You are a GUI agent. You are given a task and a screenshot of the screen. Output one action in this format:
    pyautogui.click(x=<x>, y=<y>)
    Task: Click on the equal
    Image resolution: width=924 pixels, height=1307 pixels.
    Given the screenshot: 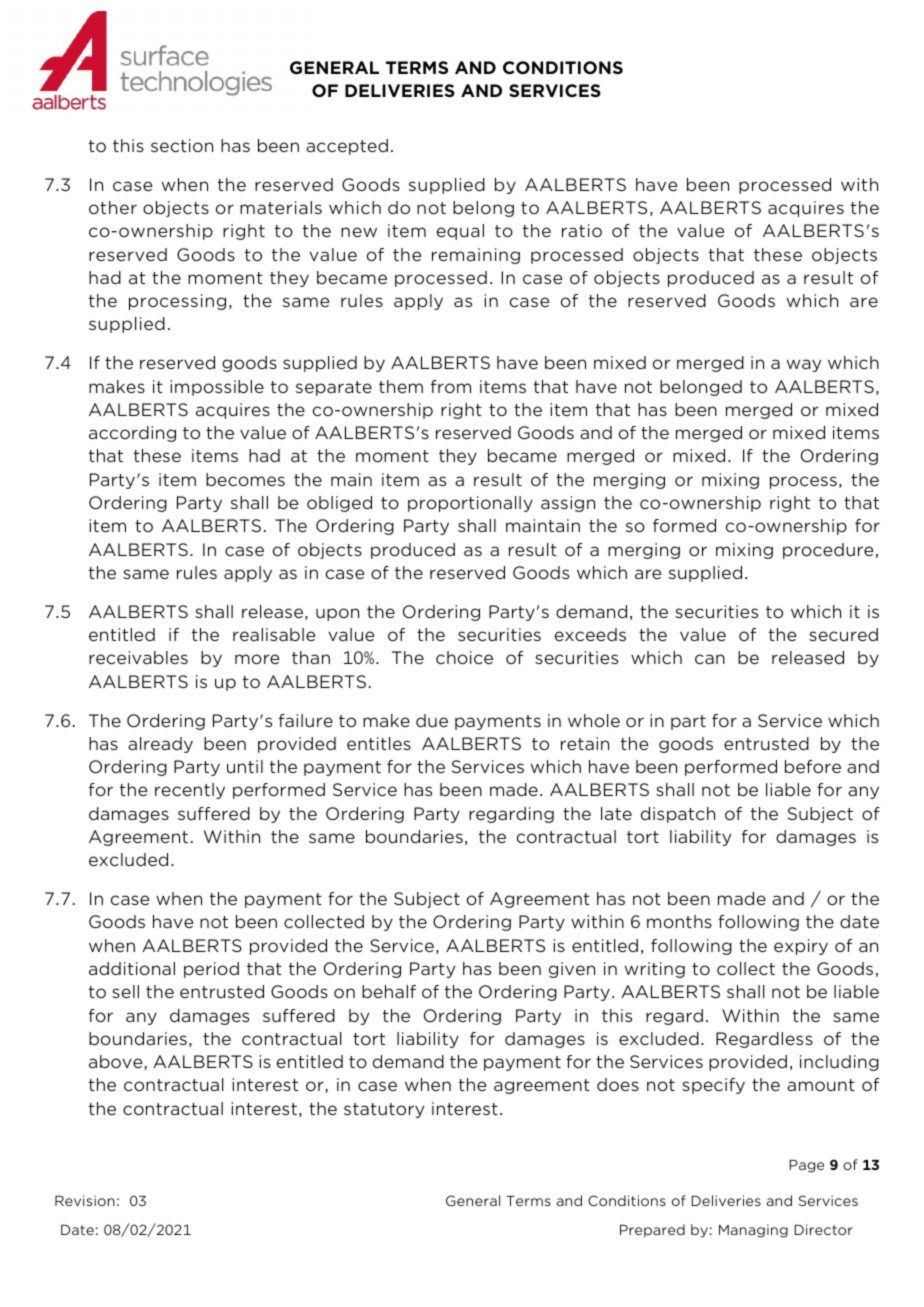 What is the action you would take?
    pyautogui.click(x=460, y=232)
